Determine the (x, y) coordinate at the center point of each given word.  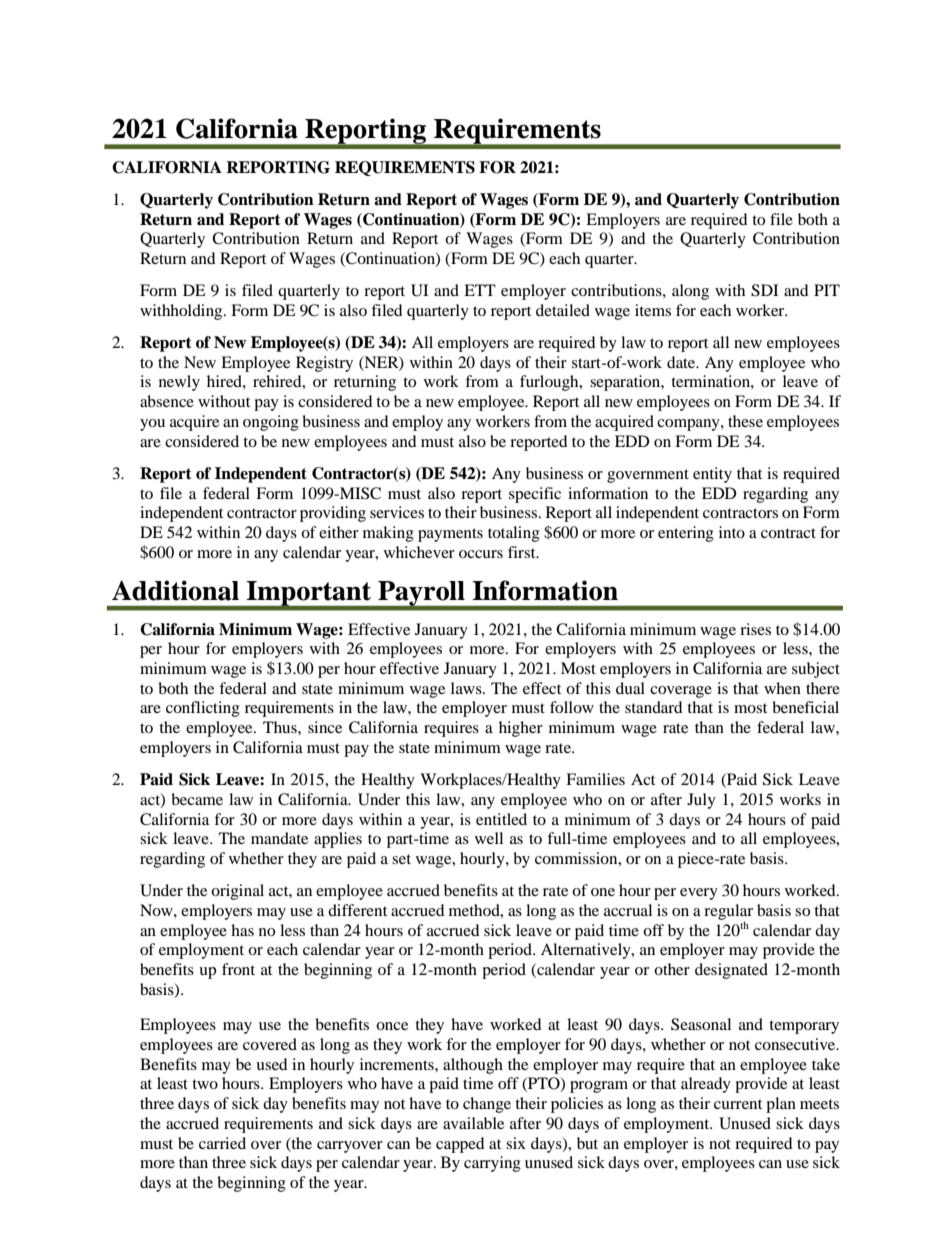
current (738, 1104)
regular (728, 913)
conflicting (203, 709)
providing (333, 514)
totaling (514, 534)
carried (222, 1143)
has (242, 930)
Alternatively (587, 951)
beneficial (805, 707)
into (732, 532)
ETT (480, 290)
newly (179, 383)
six (516, 1143)
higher (521, 729)
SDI (764, 290)
